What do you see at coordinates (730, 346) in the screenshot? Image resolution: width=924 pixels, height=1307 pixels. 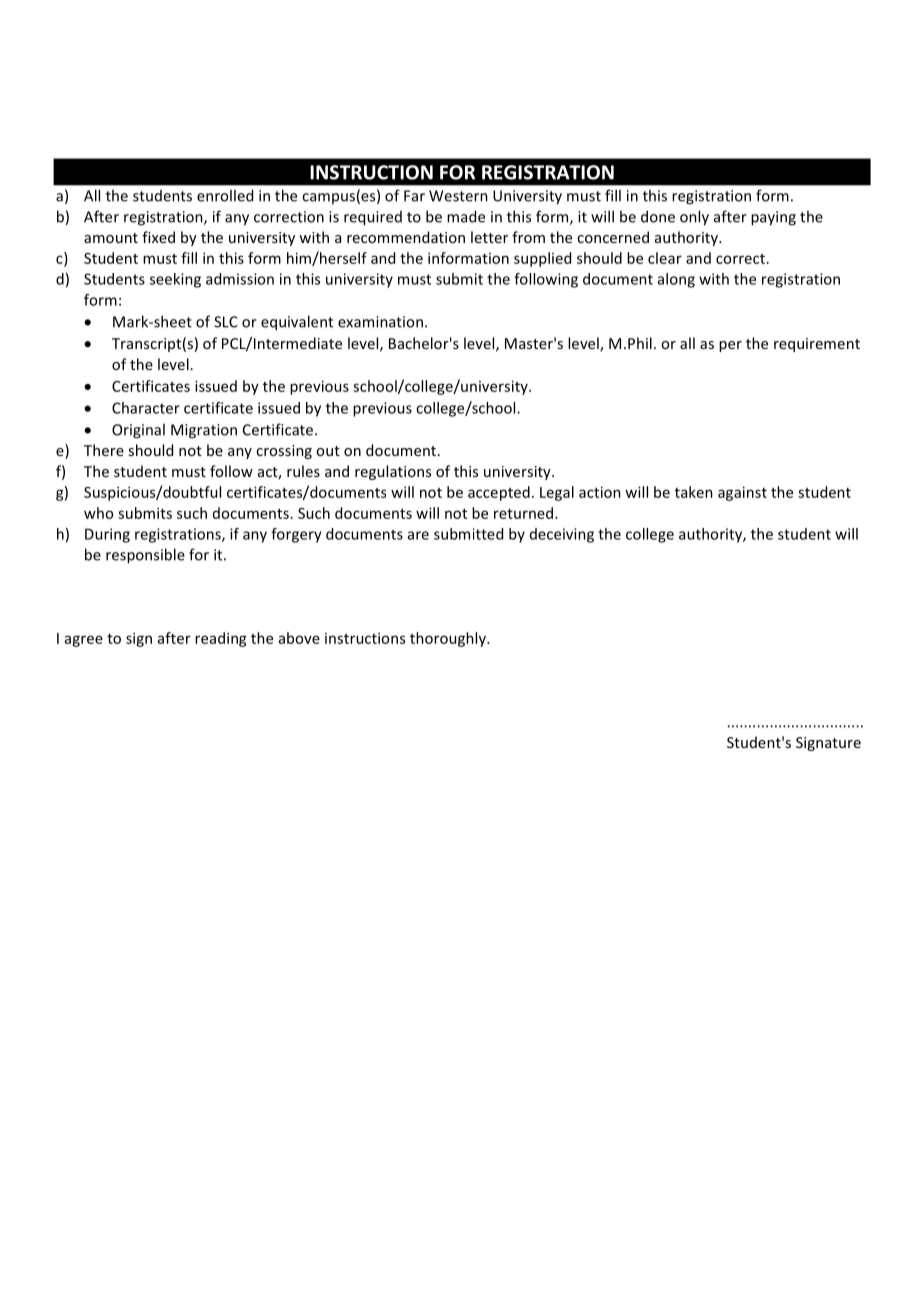 I see `per` at bounding box center [730, 346].
